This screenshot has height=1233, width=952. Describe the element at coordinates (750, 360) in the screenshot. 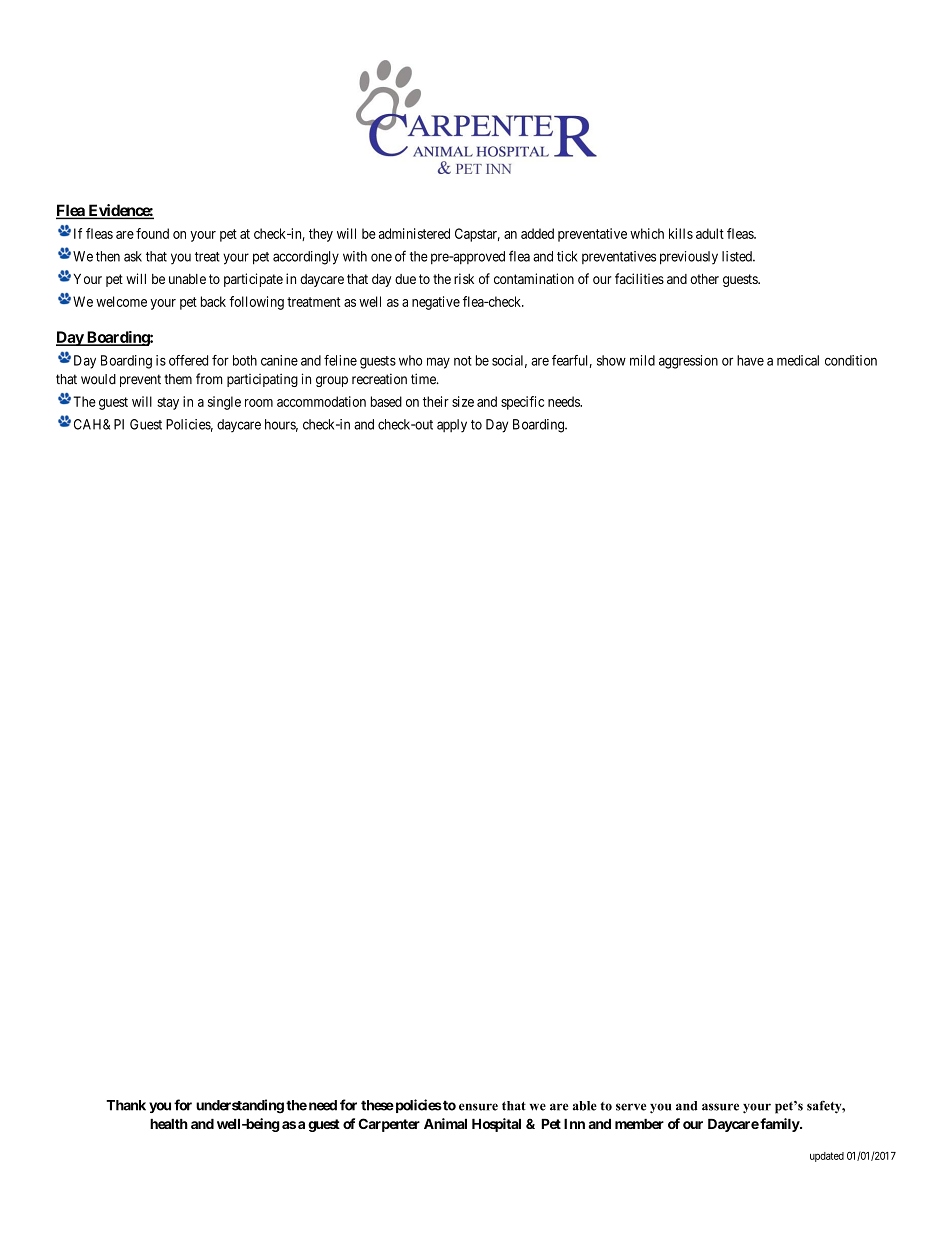

I see `have` at that location.
